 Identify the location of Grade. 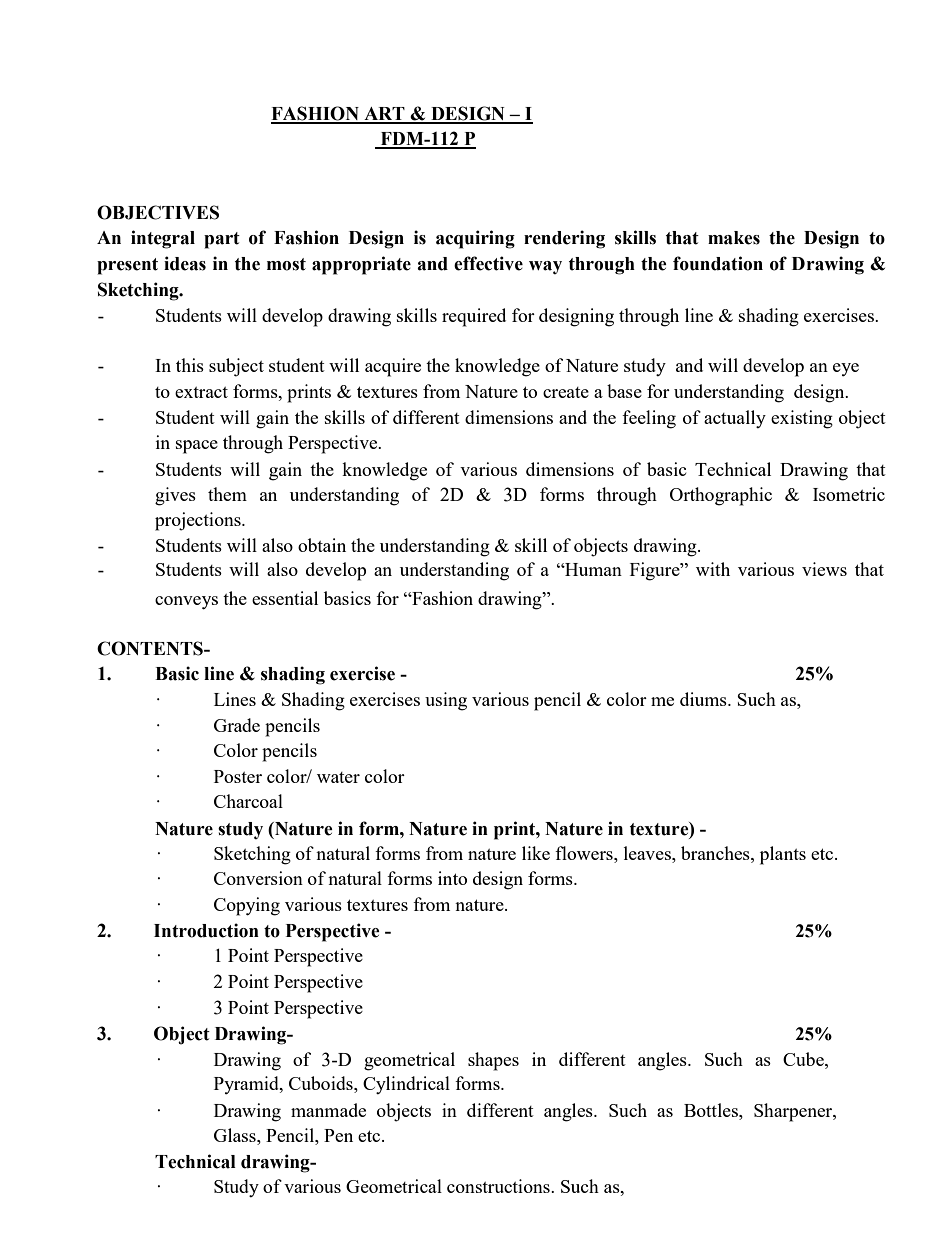
(237, 725).
